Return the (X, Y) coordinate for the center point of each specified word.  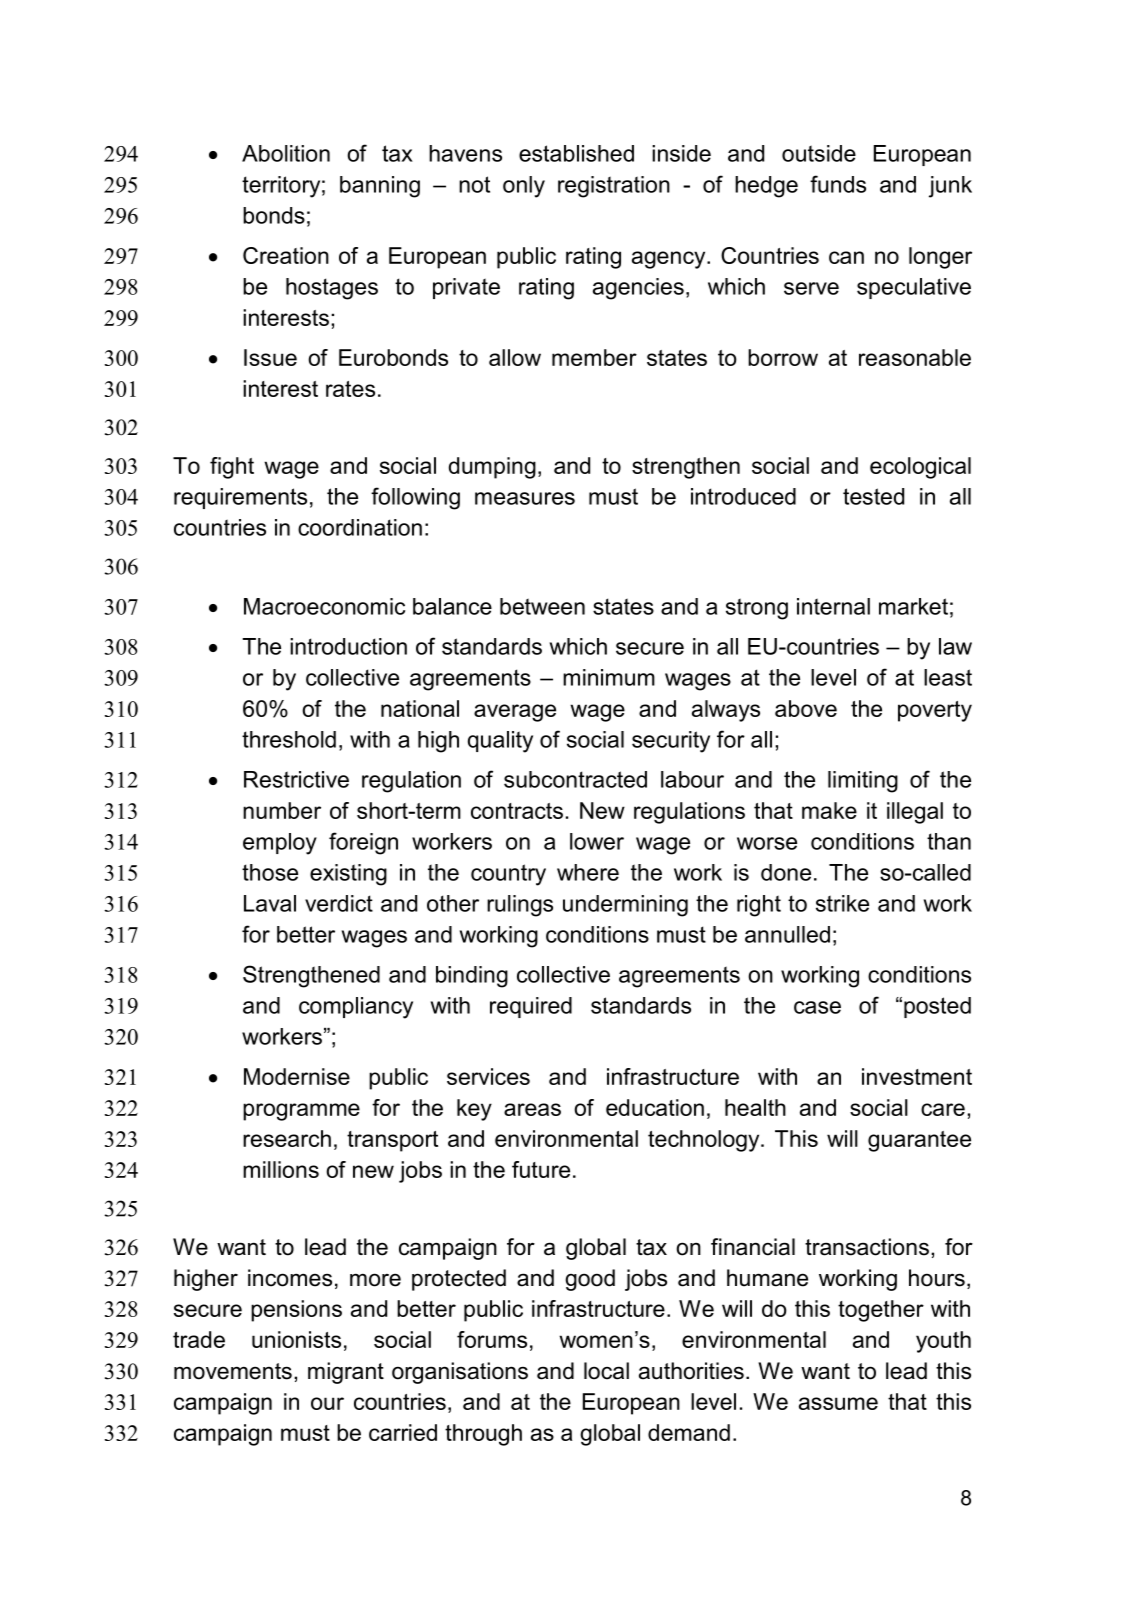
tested (873, 496)
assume (838, 1403)
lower (597, 841)
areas (532, 1109)
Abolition (286, 153)
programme (301, 1112)
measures (525, 498)
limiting (863, 782)
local (606, 1371)
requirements (240, 498)
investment (917, 1076)
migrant (346, 1373)
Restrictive (296, 779)
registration (614, 187)
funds (838, 184)
